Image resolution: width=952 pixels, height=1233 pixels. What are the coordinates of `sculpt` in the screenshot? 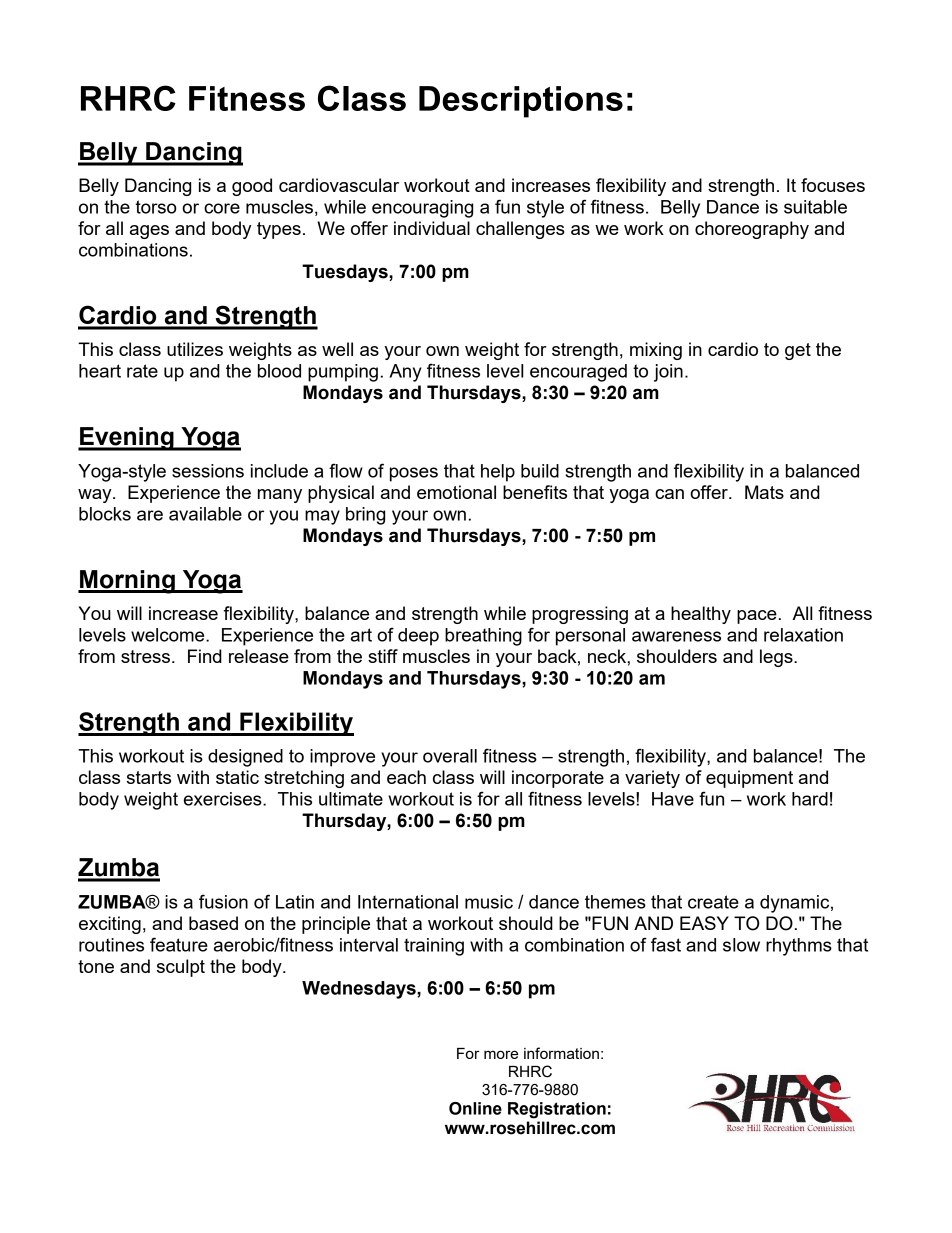 It's located at (181, 968).
